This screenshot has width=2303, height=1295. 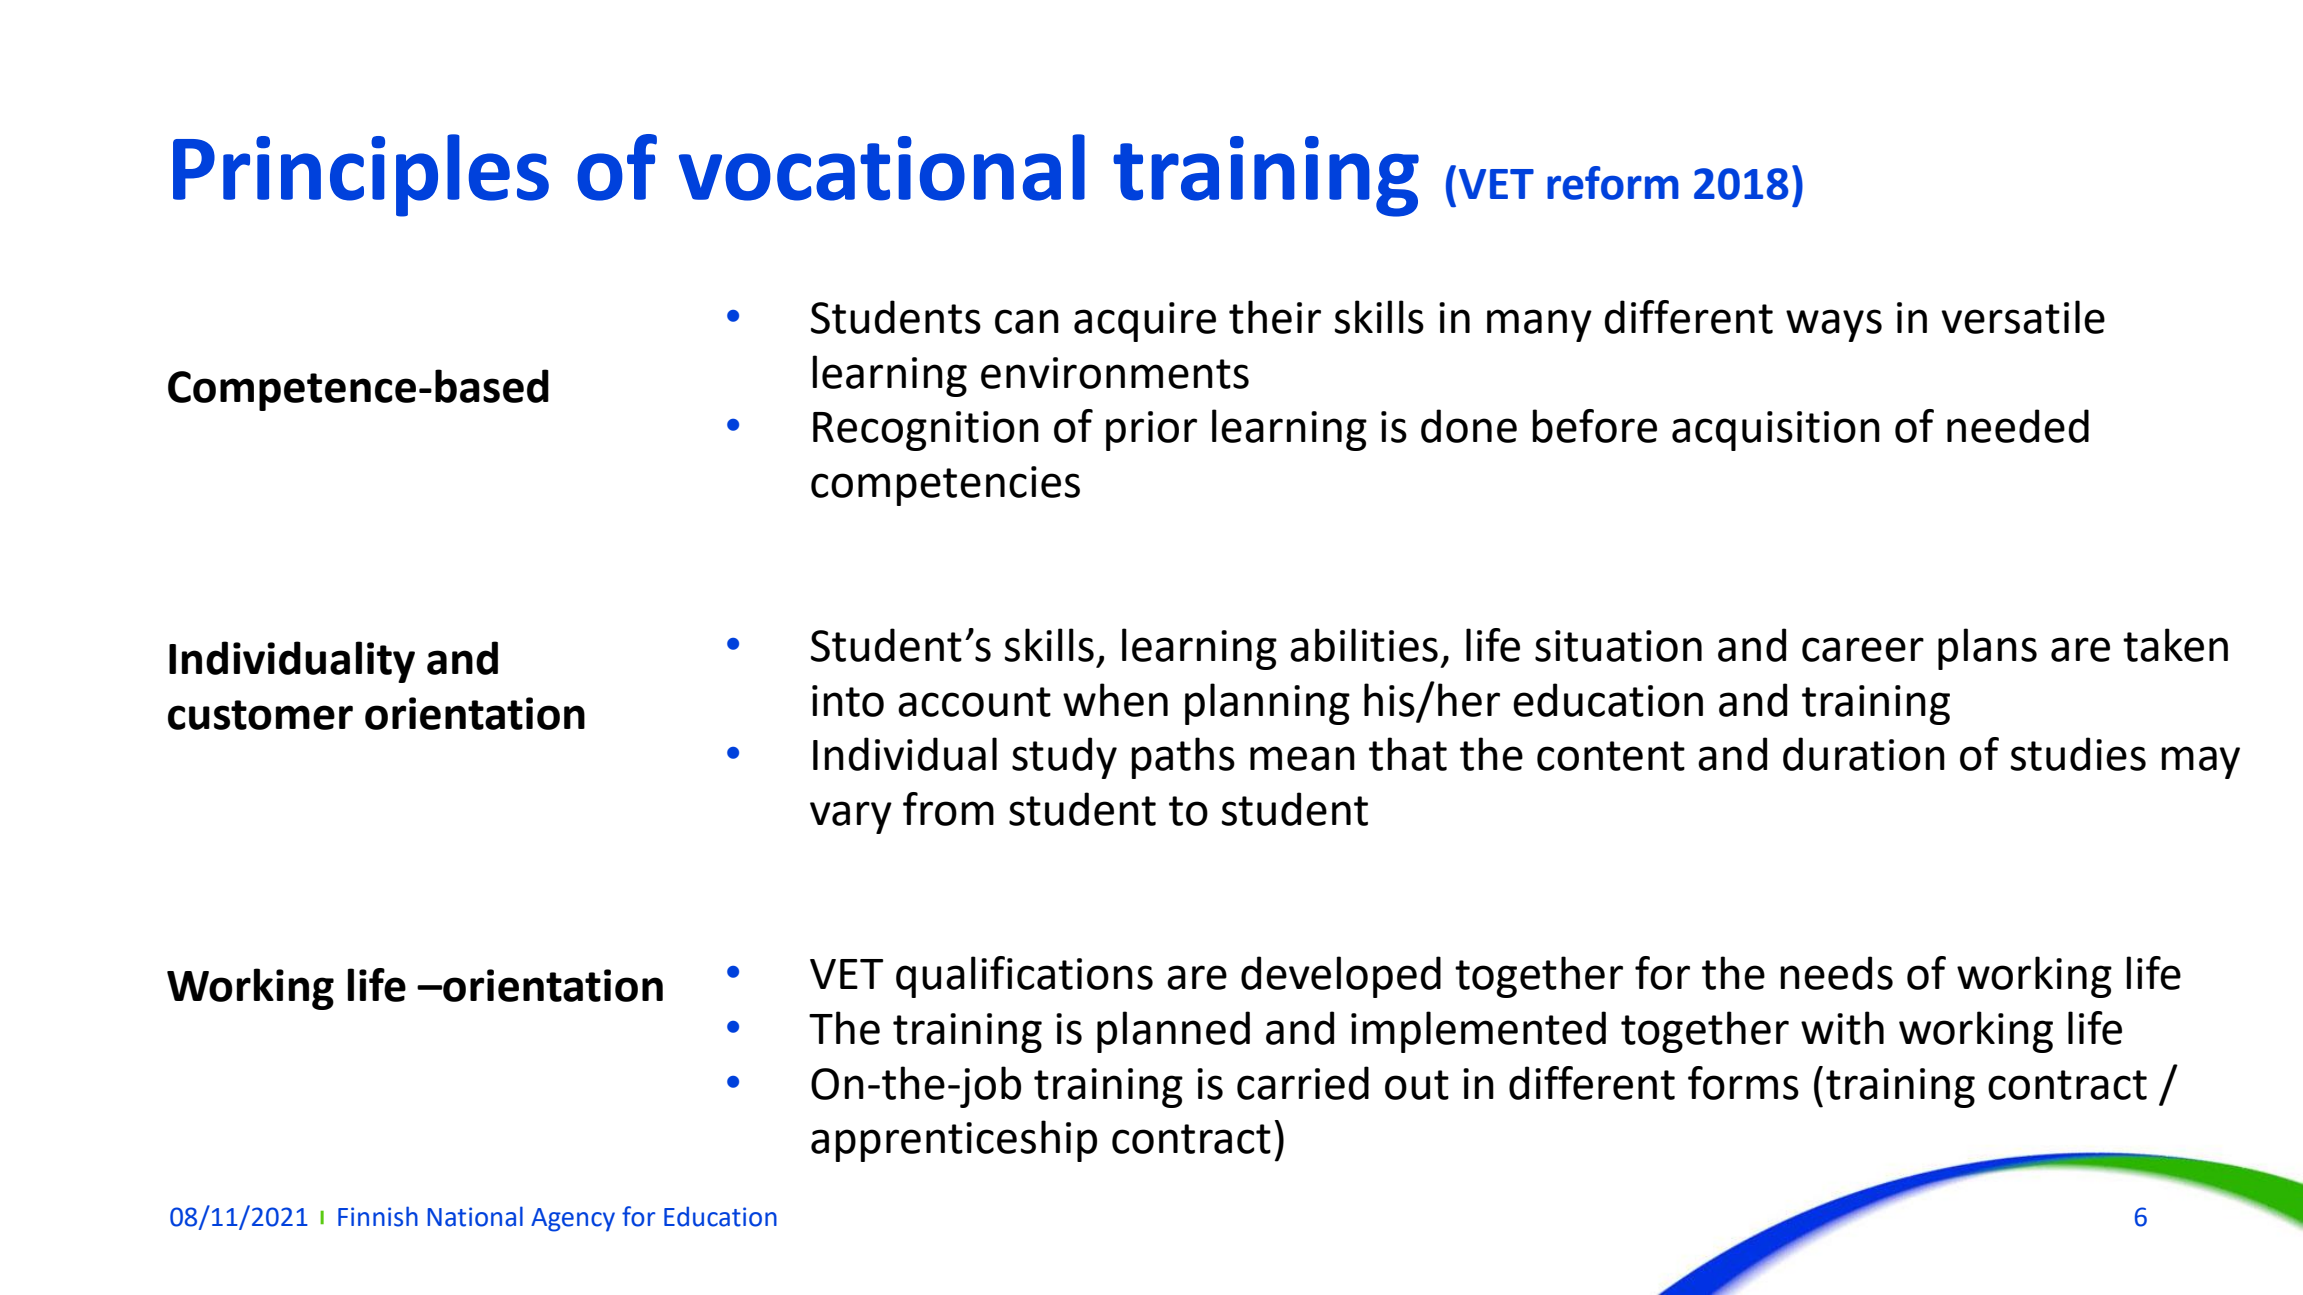 What do you see at coordinates (1613, 183) in the screenshot?
I see `reform` at bounding box center [1613, 183].
